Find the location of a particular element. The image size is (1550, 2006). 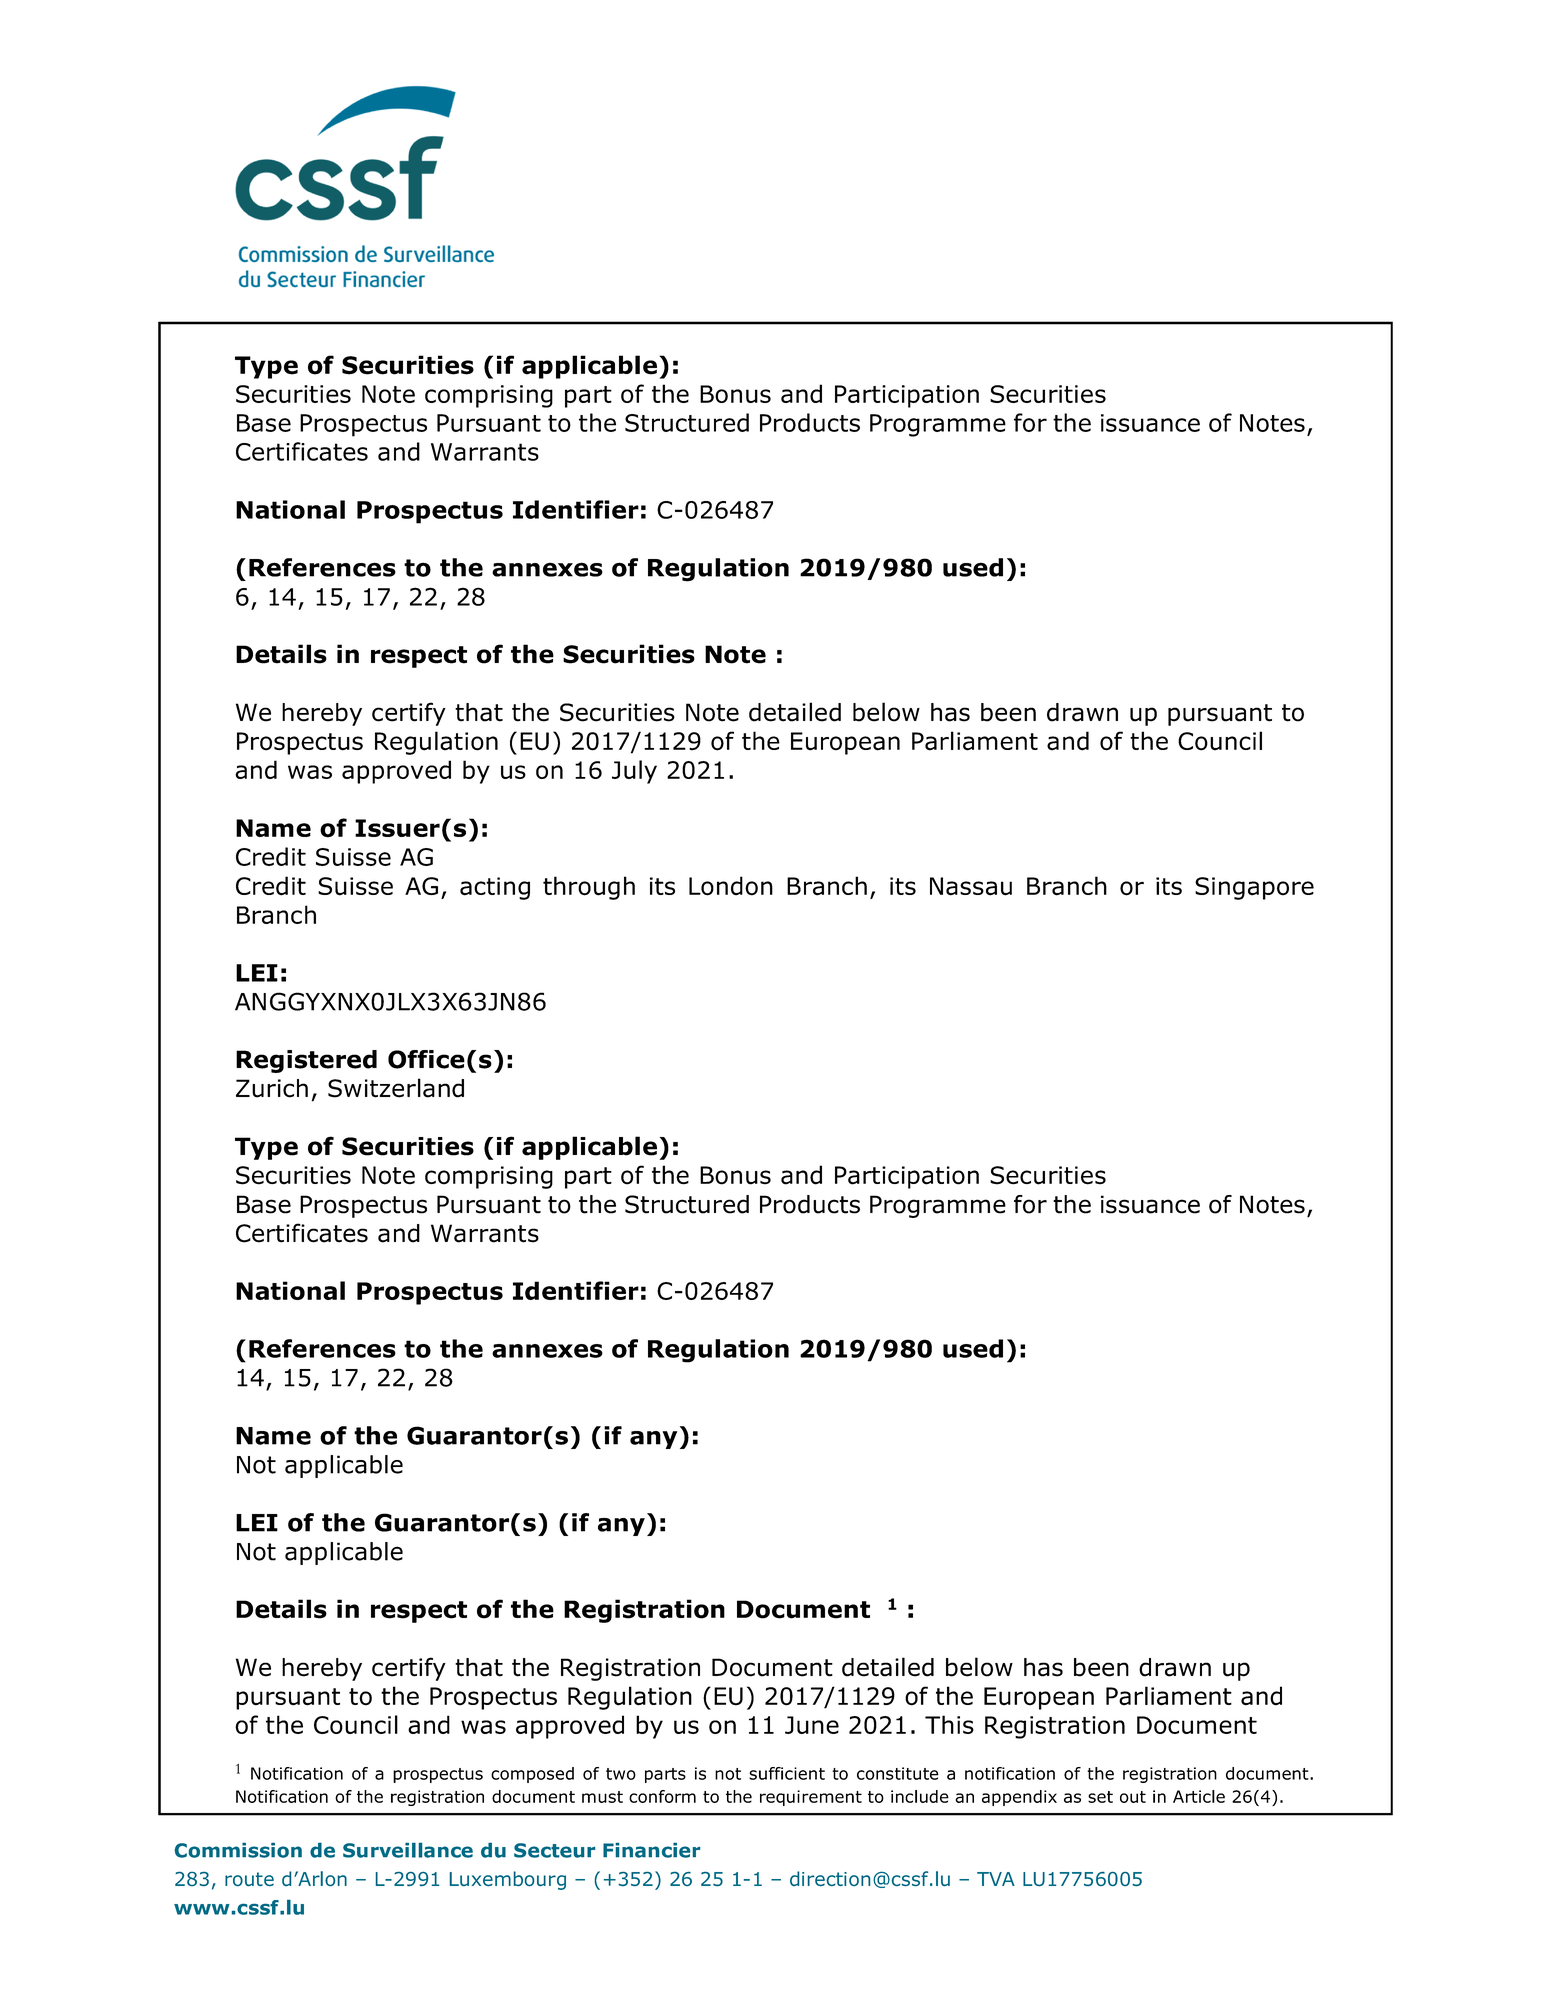

July is located at coordinates (634, 772).
